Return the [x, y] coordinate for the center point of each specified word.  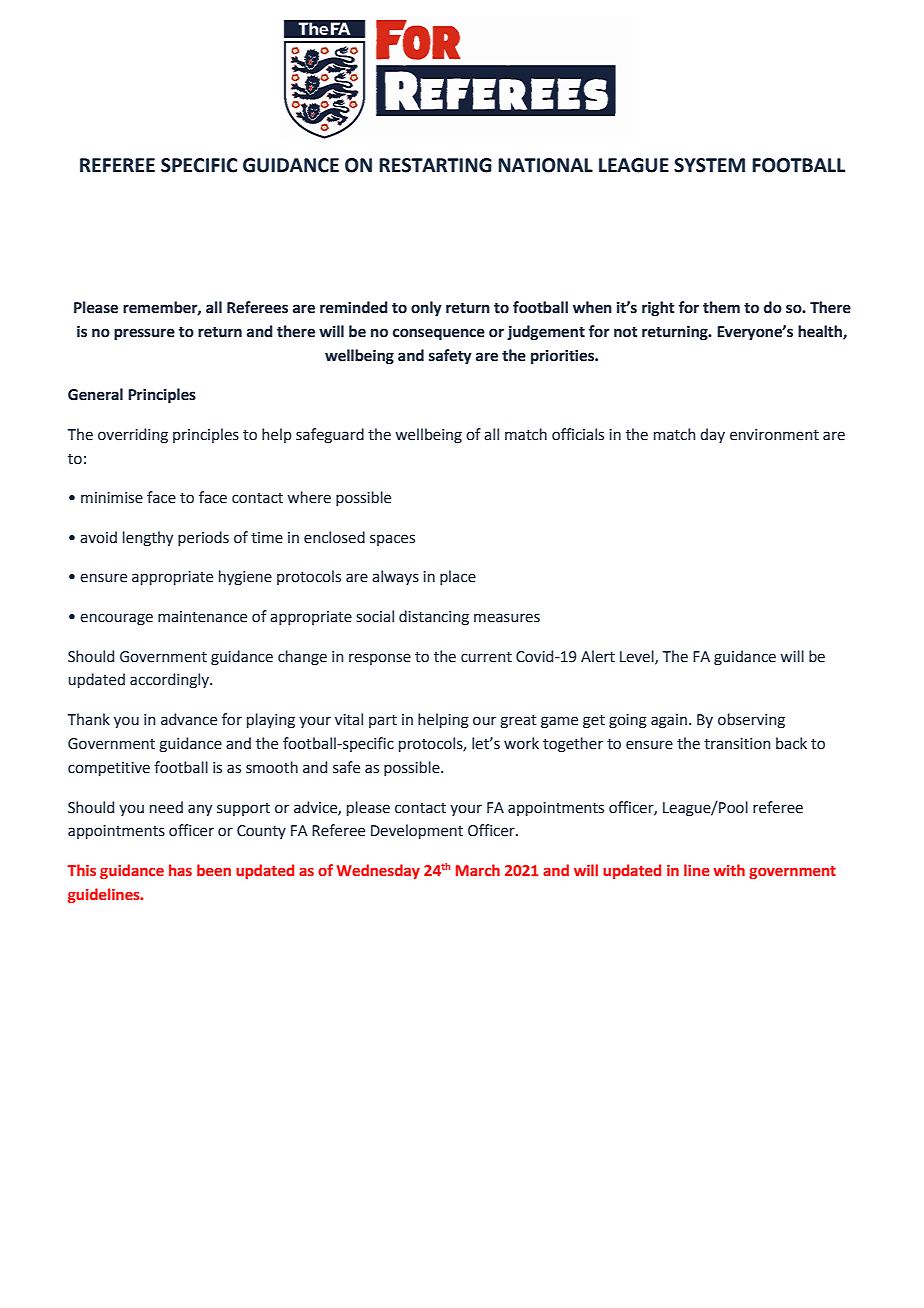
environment [774, 435]
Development [417, 831]
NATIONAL [545, 165]
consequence [439, 334]
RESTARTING [435, 165]
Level [638, 657]
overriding [133, 436]
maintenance [202, 617]
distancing [434, 618]
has [180, 870]
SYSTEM [709, 165]
